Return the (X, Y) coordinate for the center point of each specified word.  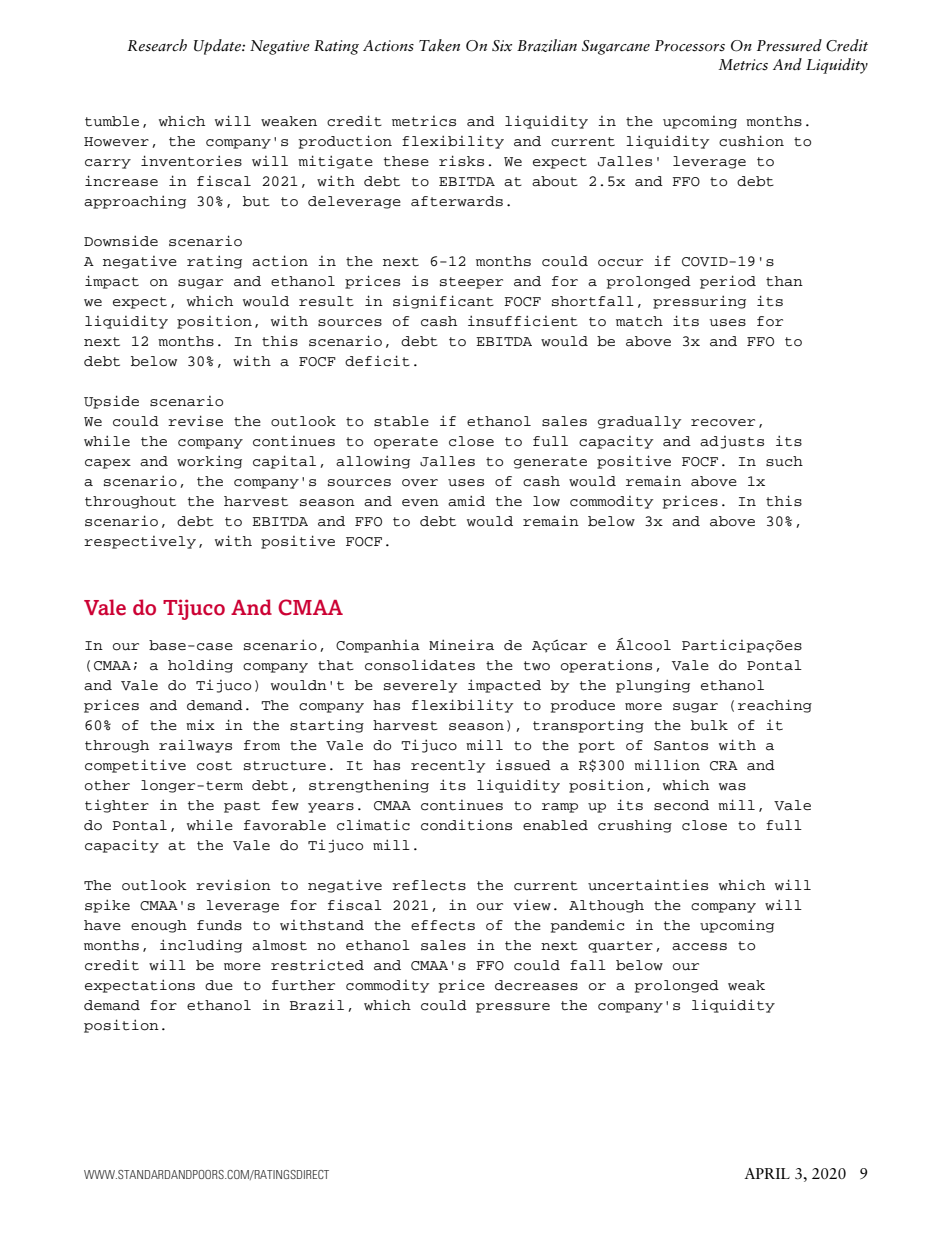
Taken (439, 45)
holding (200, 666)
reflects (429, 885)
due (219, 985)
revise (195, 420)
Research (157, 45)
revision (233, 885)
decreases (536, 985)
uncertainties (648, 885)
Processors (690, 46)
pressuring (699, 302)
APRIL (767, 1173)
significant (443, 302)
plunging (653, 686)
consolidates (420, 665)
